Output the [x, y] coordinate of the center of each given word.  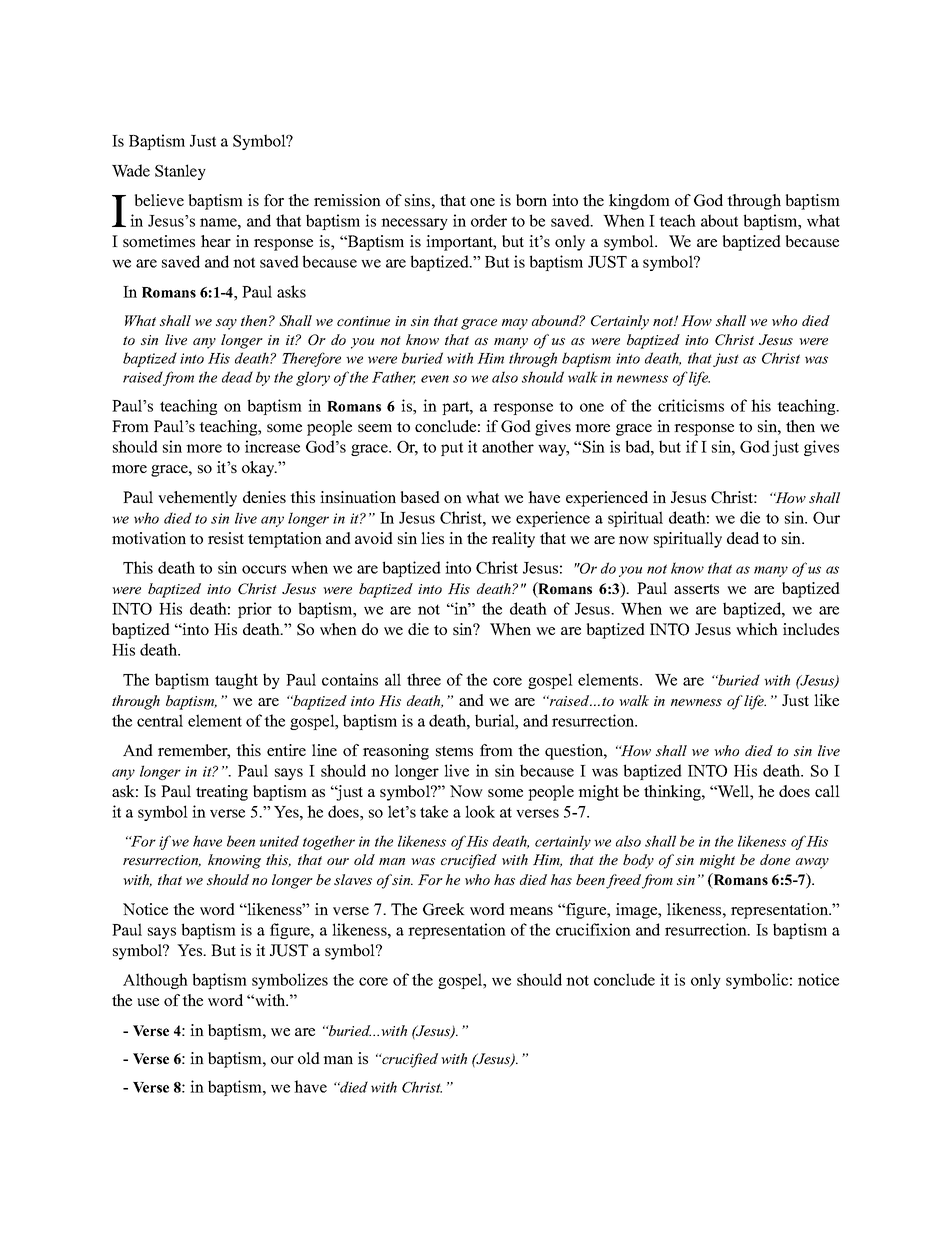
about [719, 220]
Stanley [180, 172]
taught [236, 681]
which [757, 629]
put [452, 449]
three [424, 679]
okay [259, 469]
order [489, 220]
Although [155, 981]
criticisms [691, 405]
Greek [444, 909]
